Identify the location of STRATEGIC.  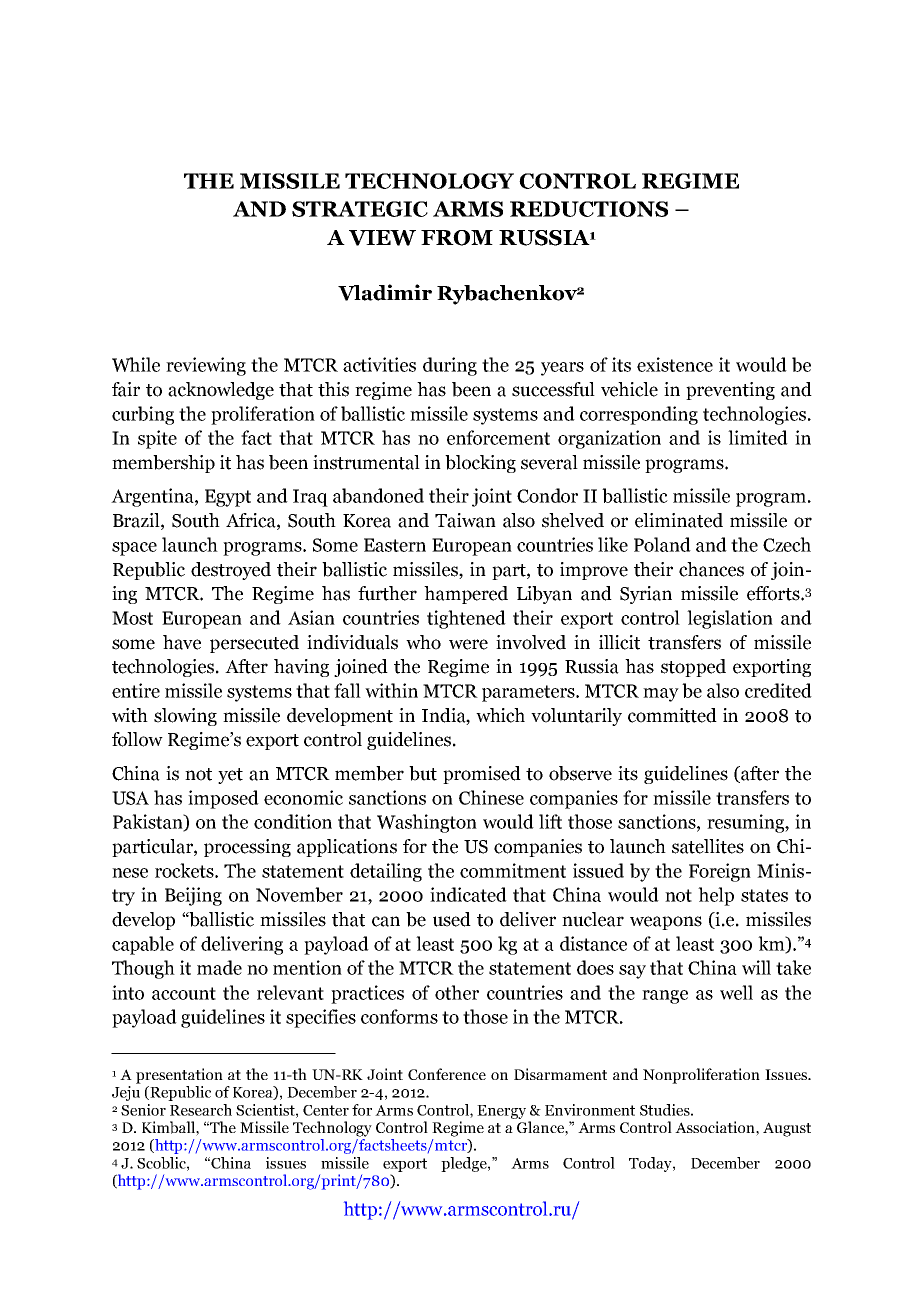
(360, 209).
